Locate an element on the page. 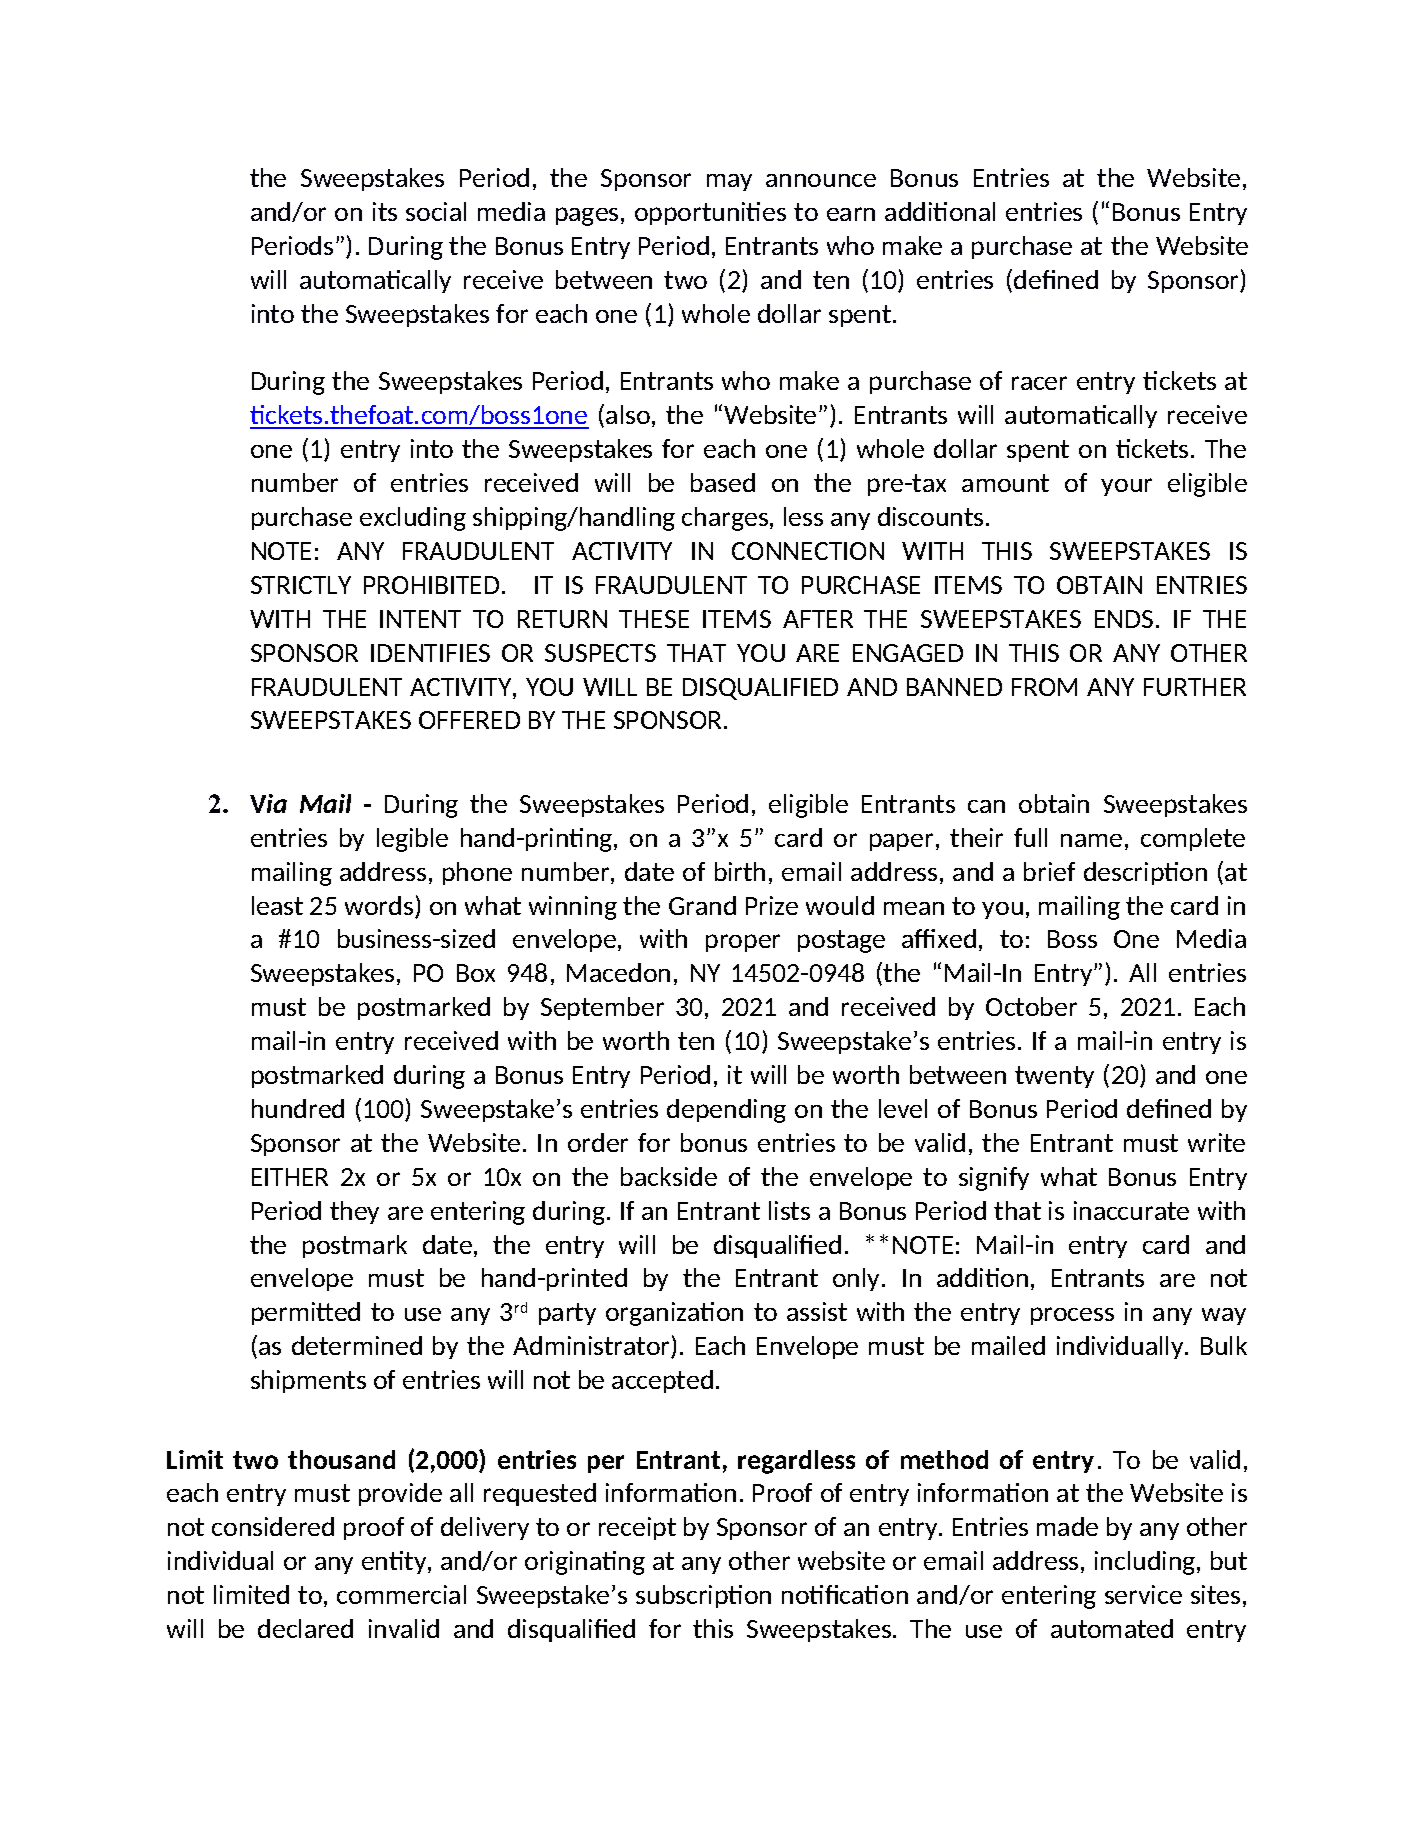 The width and height of the page is (1416, 1833). racer is located at coordinates (1039, 383).
